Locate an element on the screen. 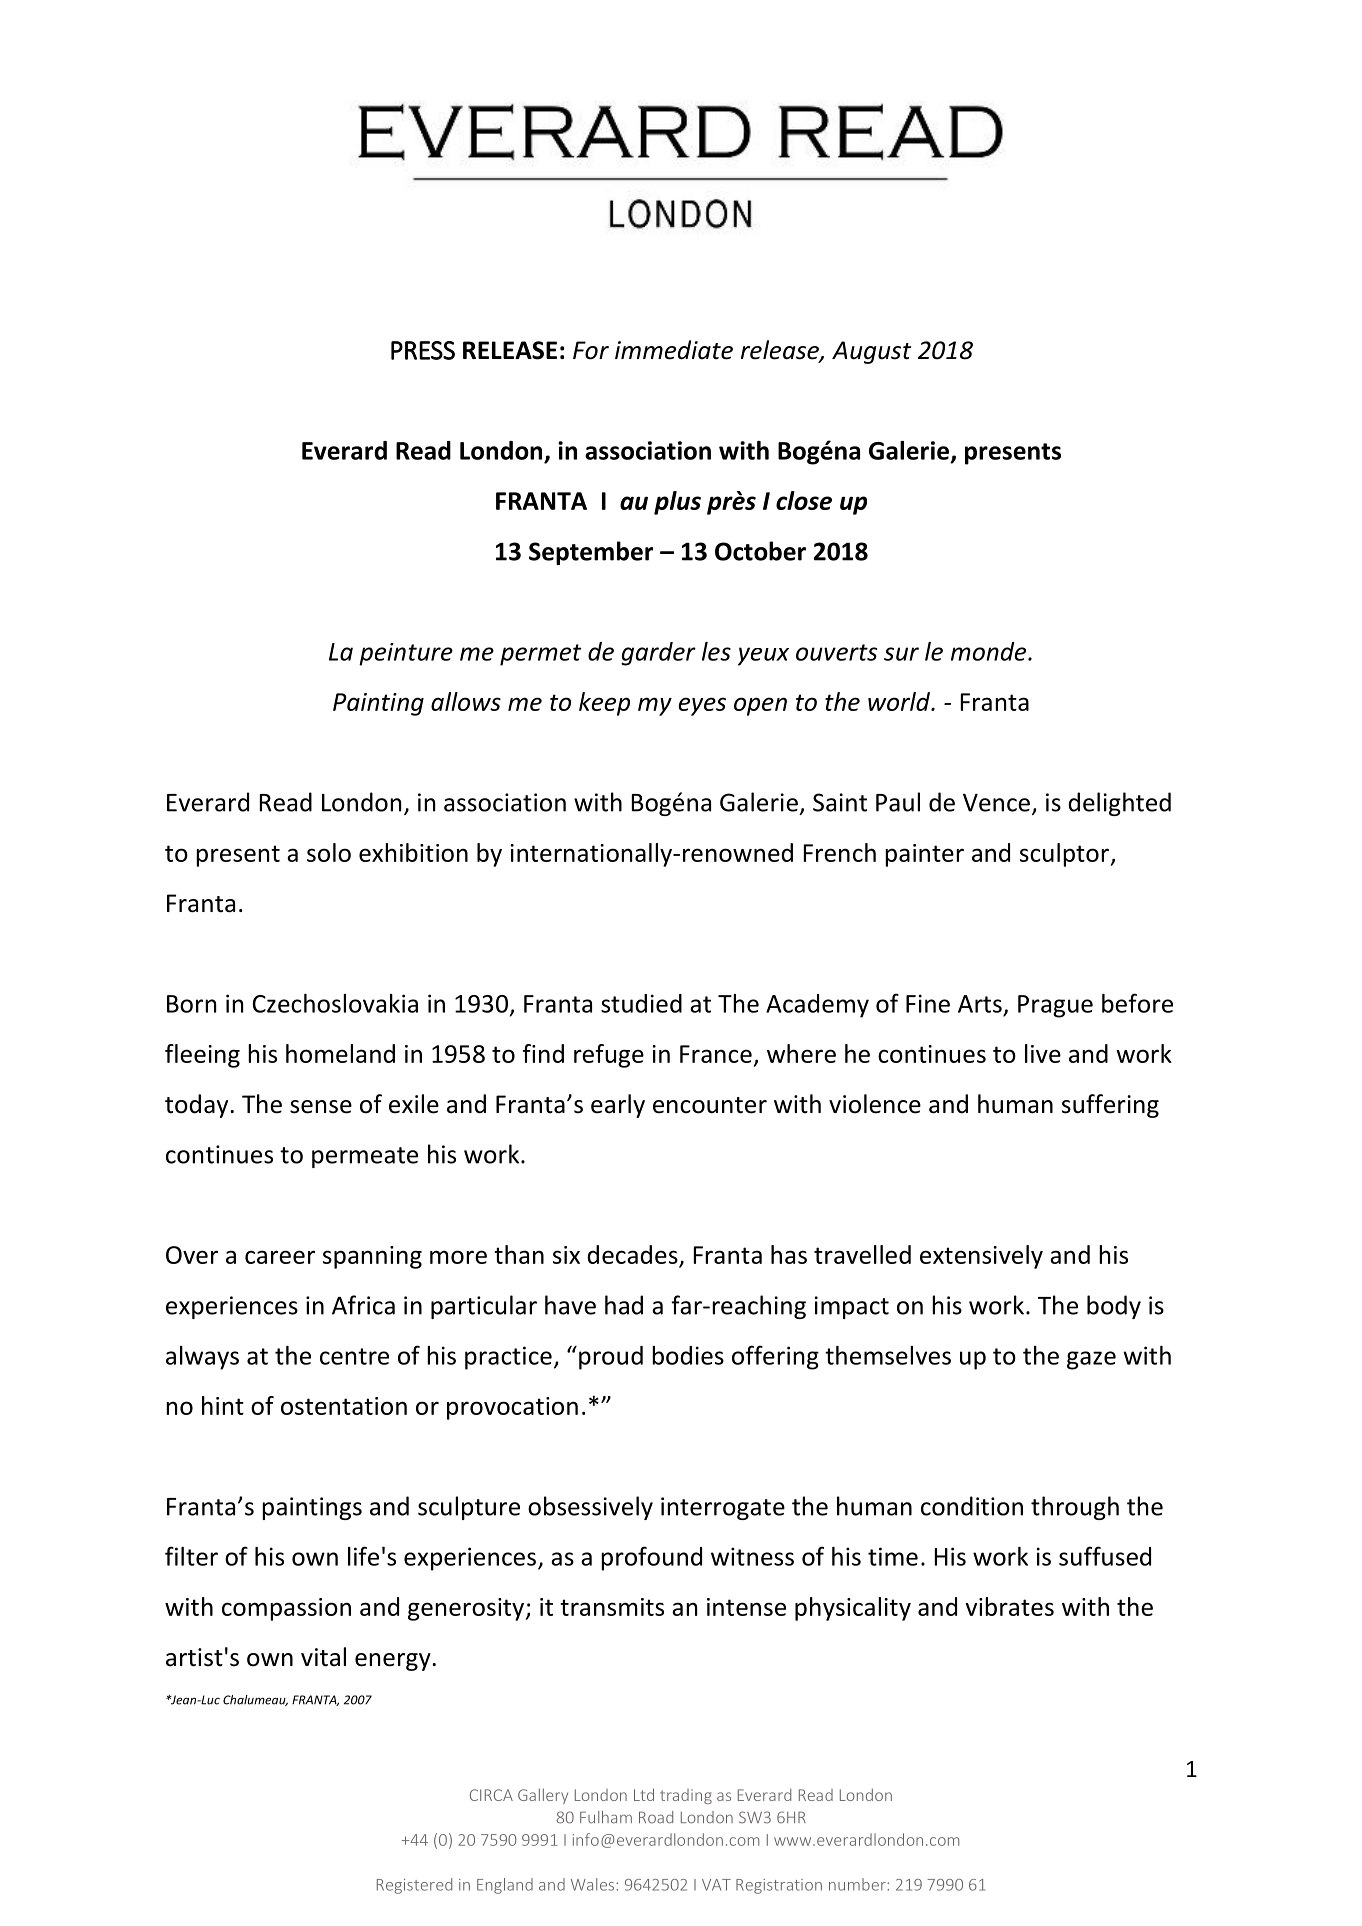 Image resolution: width=1362 pixels, height=1926 pixels. PRESS is located at coordinates (423, 350).
